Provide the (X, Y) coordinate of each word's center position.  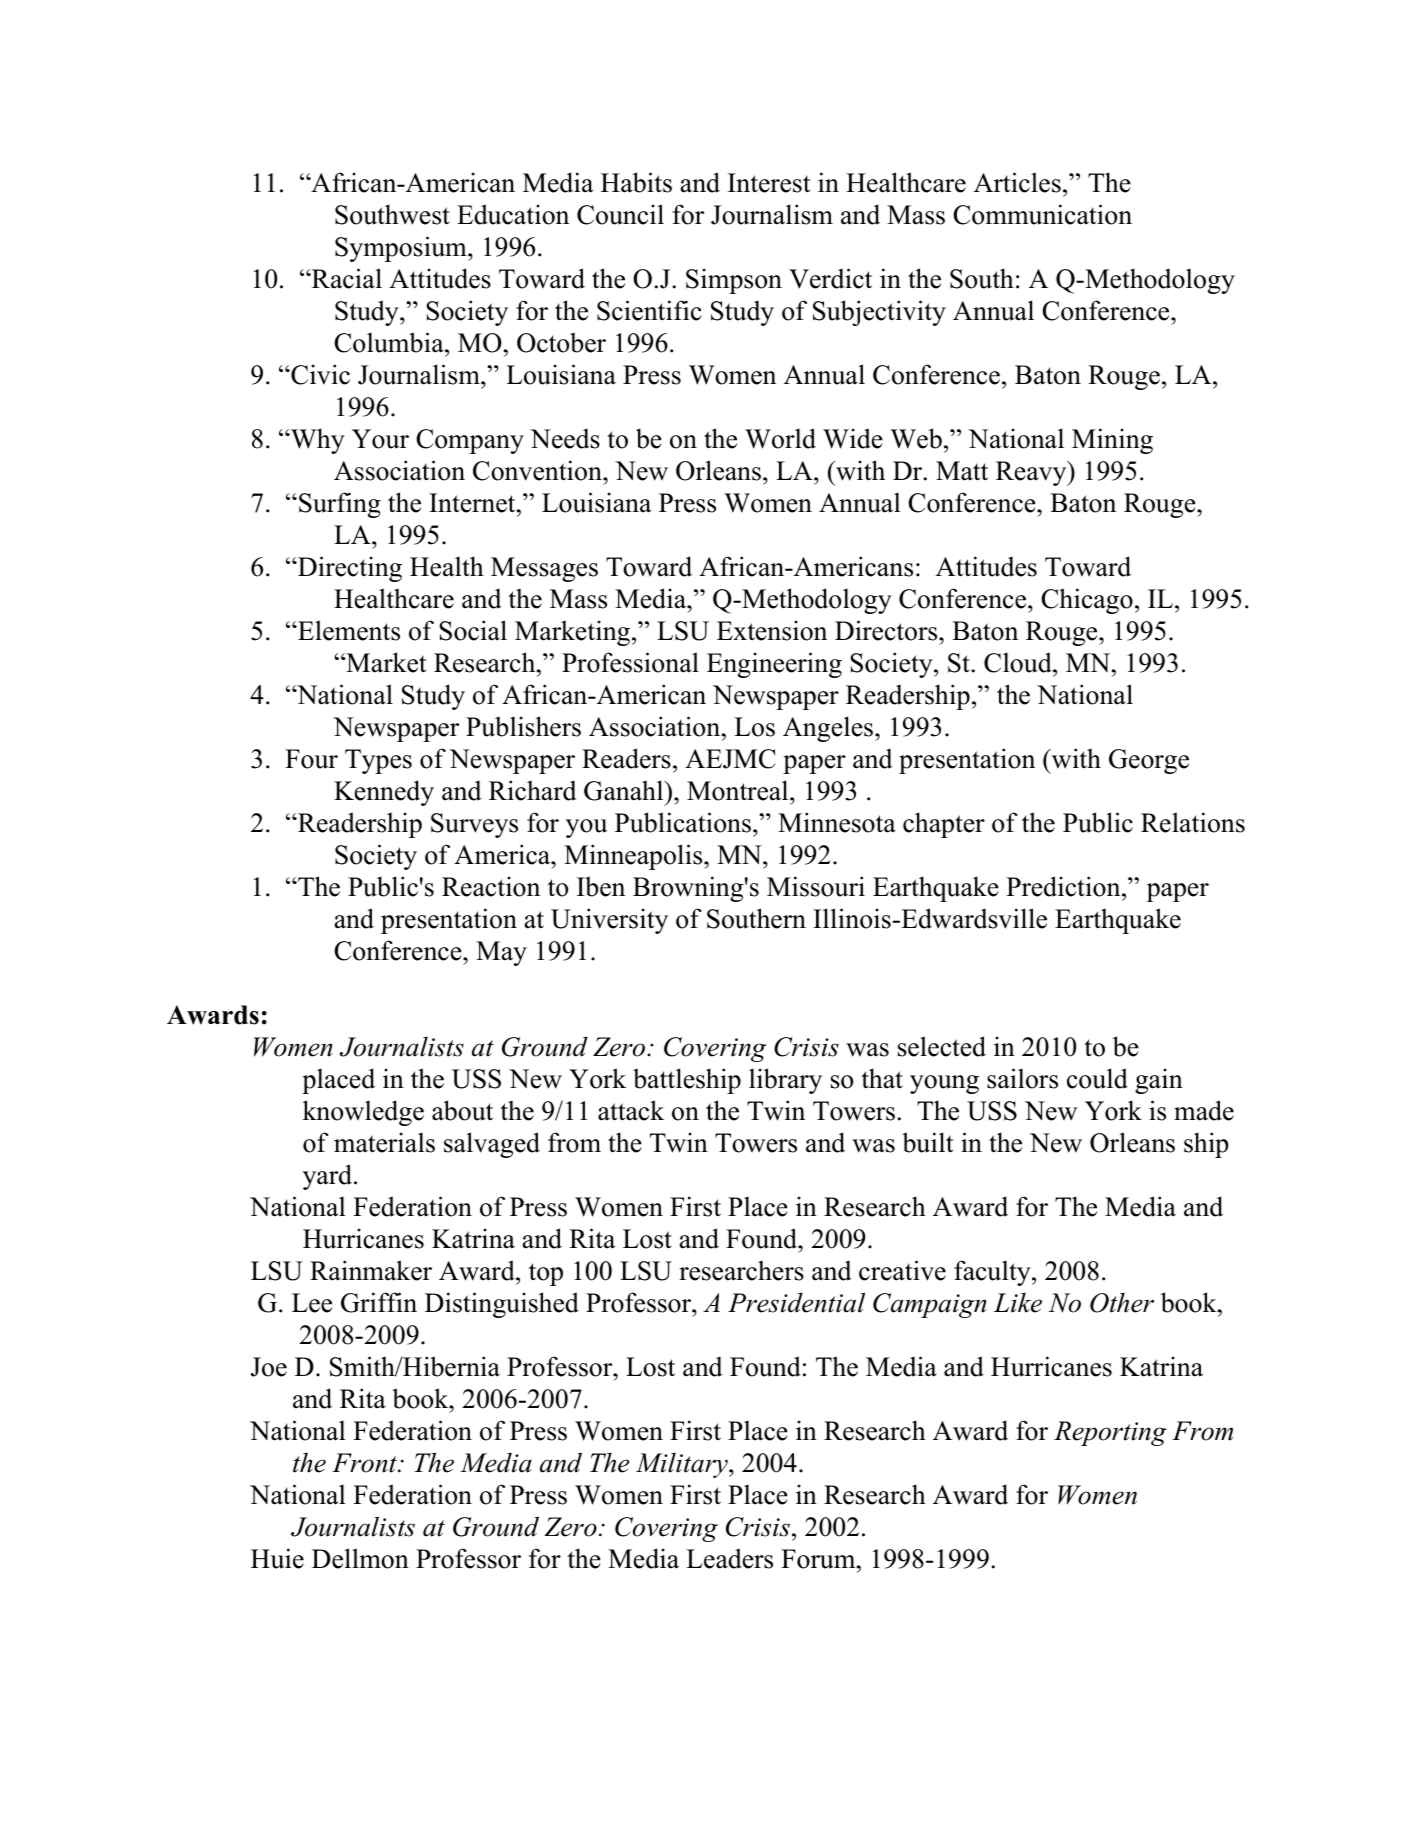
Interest (769, 183)
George (1149, 761)
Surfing (340, 505)
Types (378, 761)
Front (365, 1463)
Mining (1112, 441)
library (785, 1081)
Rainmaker (371, 1270)
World (780, 438)
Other (1122, 1303)
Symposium (402, 249)
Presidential (796, 1302)
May (501, 953)
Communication (1042, 214)
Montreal (739, 790)
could (1097, 1078)
